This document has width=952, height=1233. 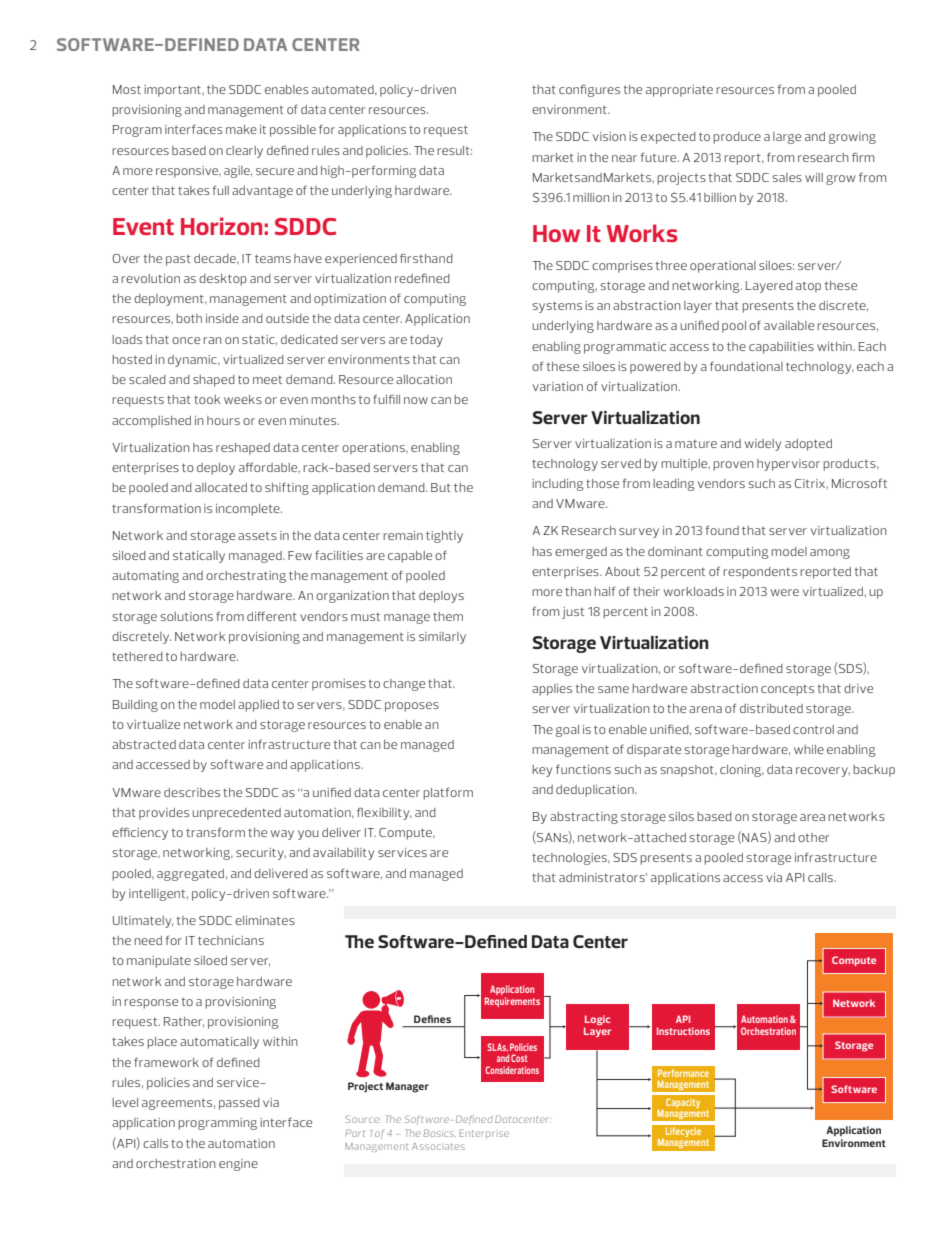 What do you see at coordinates (512, 1002) in the document?
I see `Requirements` at bounding box center [512, 1002].
